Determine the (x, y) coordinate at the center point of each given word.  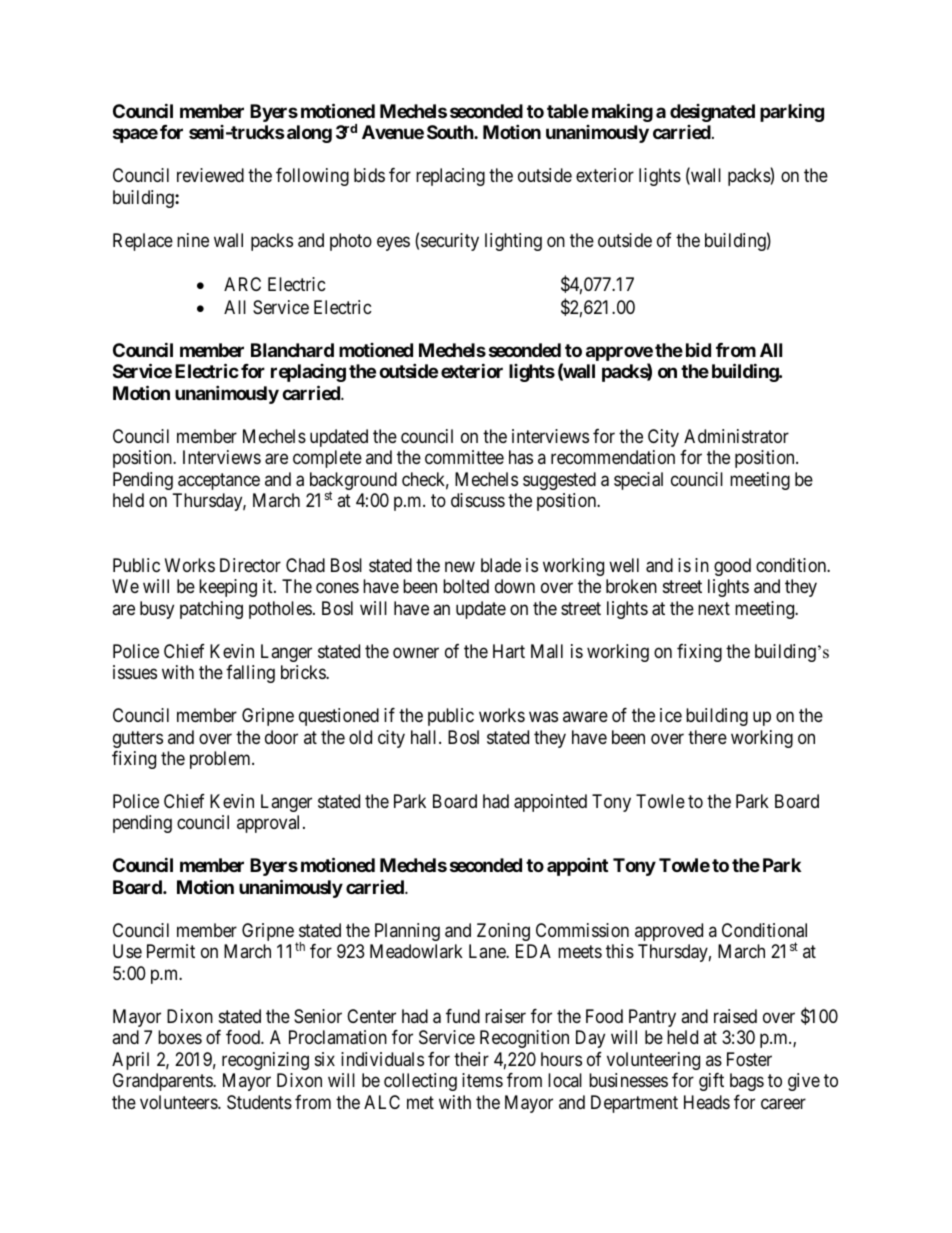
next (714, 608)
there (707, 737)
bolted (466, 586)
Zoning (503, 932)
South (451, 132)
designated (712, 113)
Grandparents (163, 1082)
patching (211, 610)
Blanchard (292, 350)
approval (270, 824)
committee (464, 457)
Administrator (736, 436)
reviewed (210, 175)
